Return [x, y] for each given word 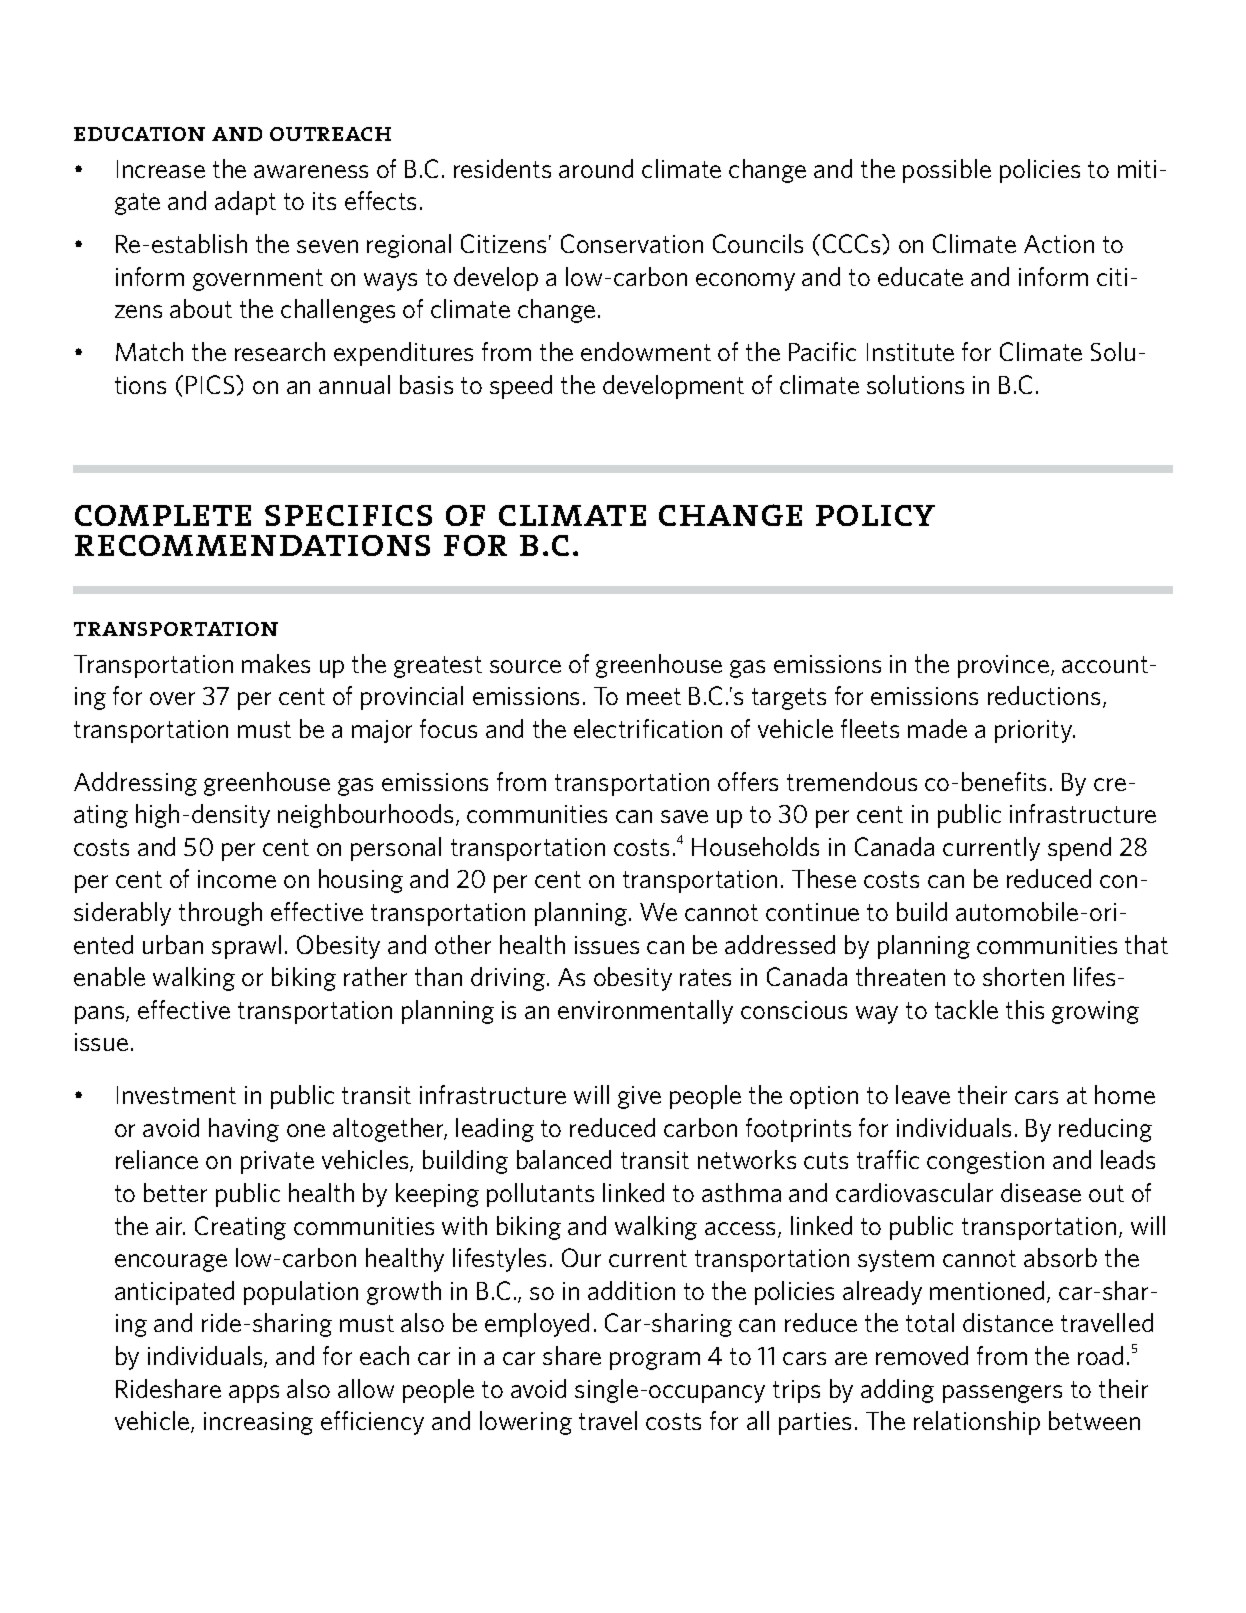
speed [521, 387]
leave [923, 1094]
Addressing [135, 784]
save [684, 816]
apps [254, 1394]
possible [947, 171]
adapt [245, 203]
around [596, 168]
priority [1035, 731]
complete [163, 515]
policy [875, 515]
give [639, 1097]
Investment [176, 1095]
